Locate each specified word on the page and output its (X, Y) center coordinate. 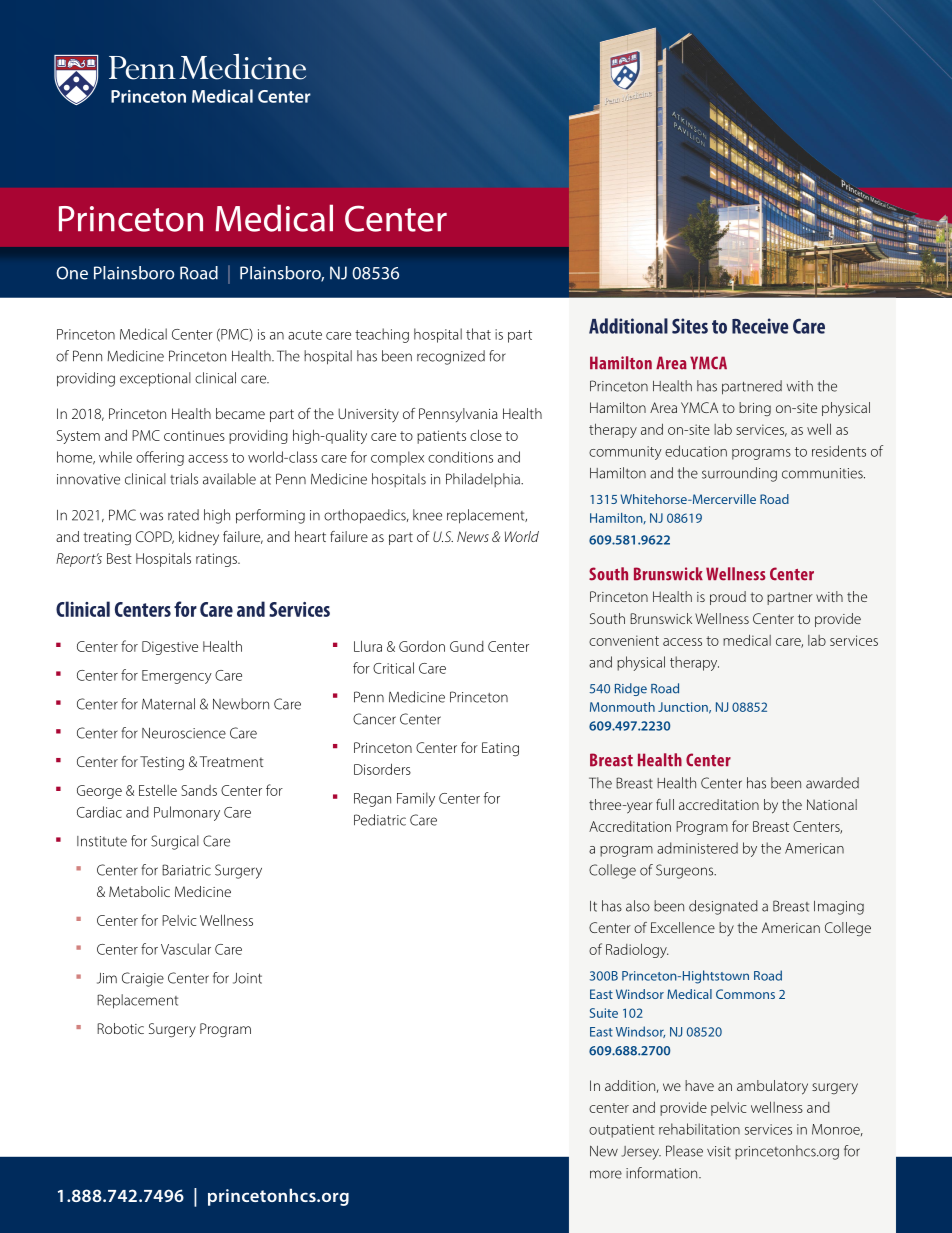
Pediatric (380, 820)
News (473, 536)
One (72, 273)
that (478, 334)
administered (697, 848)
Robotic (120, 1028)
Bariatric (186, 870)
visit (719, 1151)
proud (728, 598)
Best (119, 558)
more (606, 1174)
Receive (760, 326)
